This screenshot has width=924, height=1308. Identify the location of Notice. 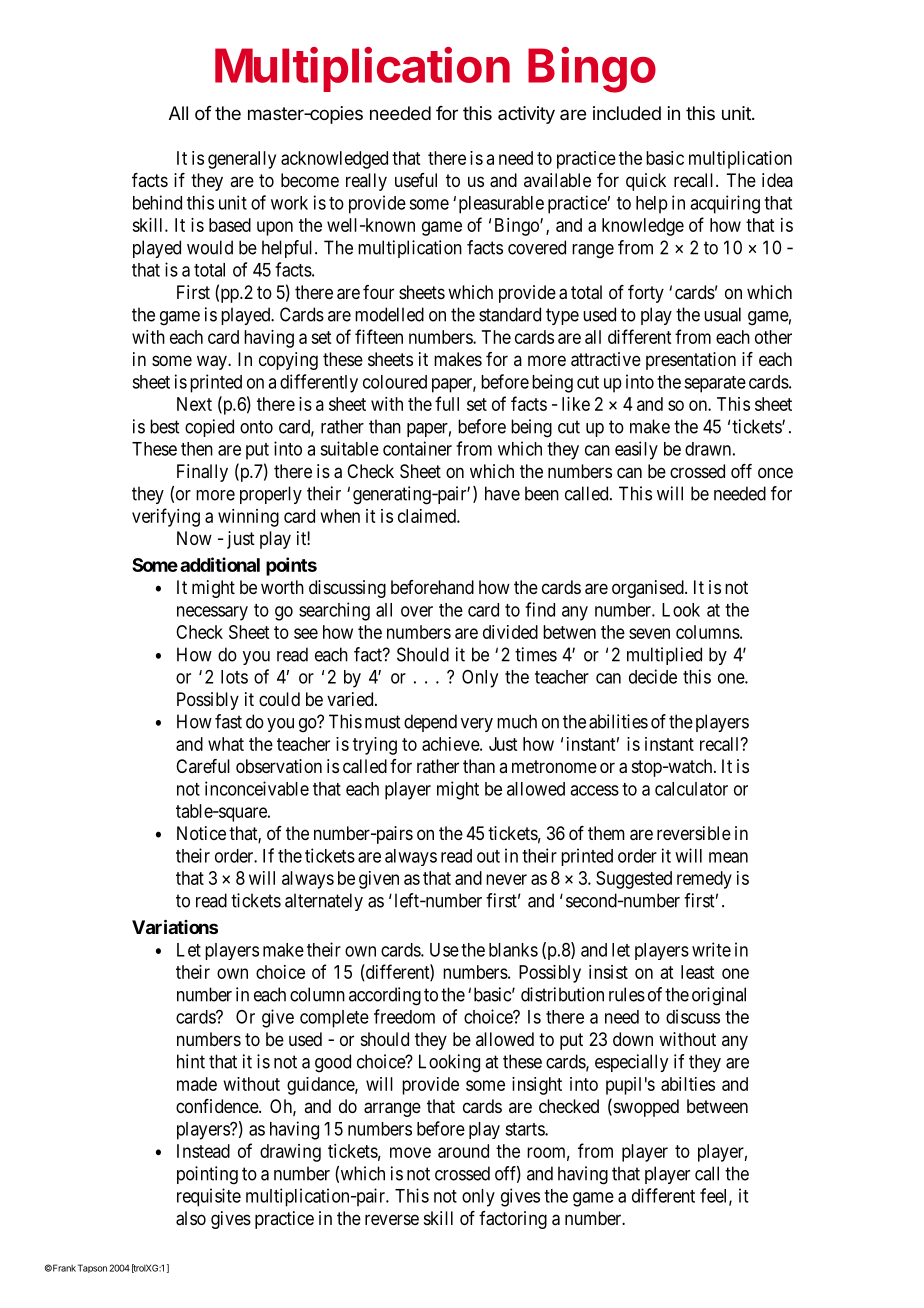
(201, 833).
